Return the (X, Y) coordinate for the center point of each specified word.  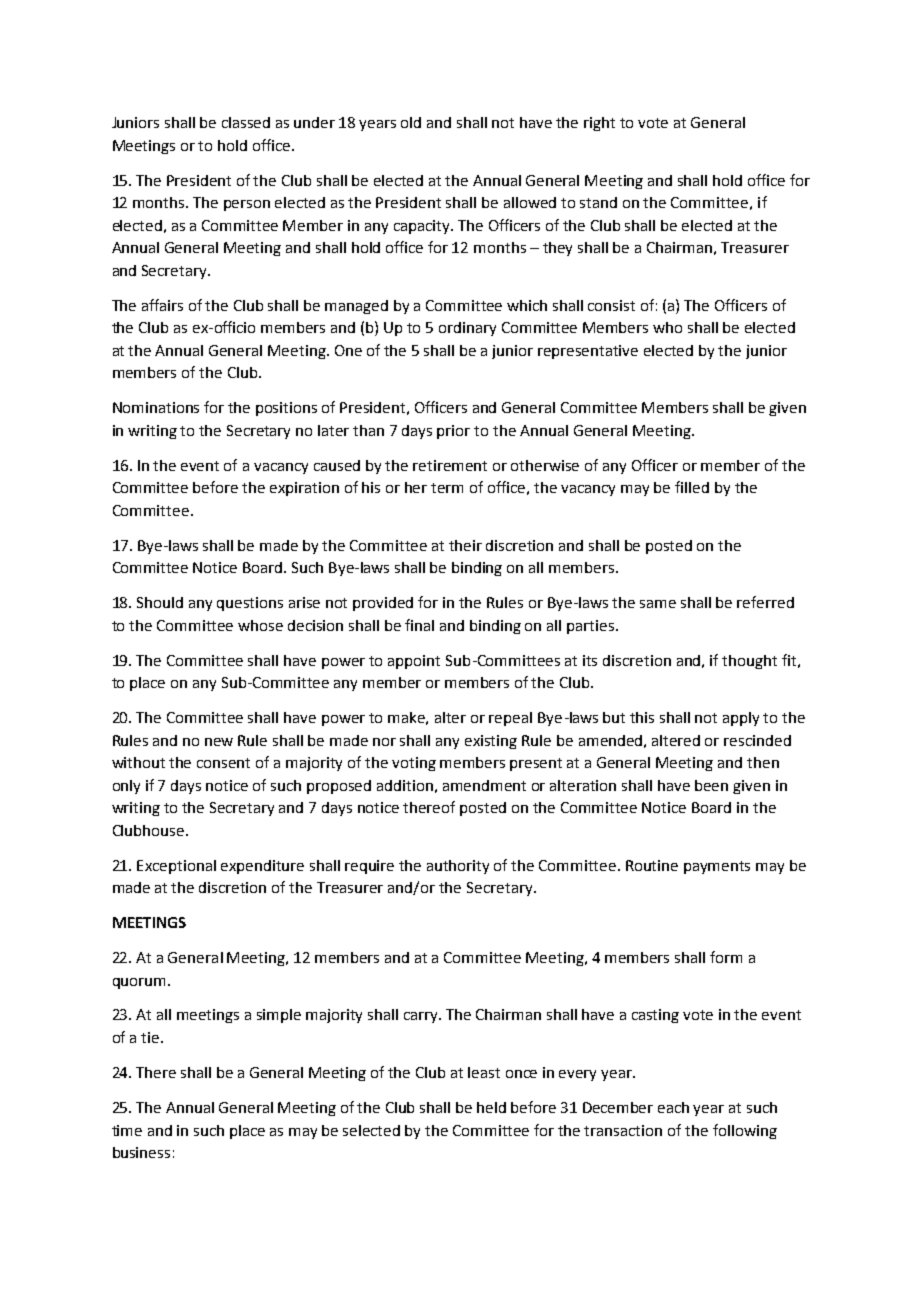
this (642, 717)
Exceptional (176, 867)
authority (458, 867)
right (599, 124)
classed (246, 122)
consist (611, 305)
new (219, 742)
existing (491, 742)
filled (692, 487)
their (465, 545)
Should (160, 602)
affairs (162, 305)
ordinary (467, 329)
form (726, 957)
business (141, 1152)
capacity (423, 227)
